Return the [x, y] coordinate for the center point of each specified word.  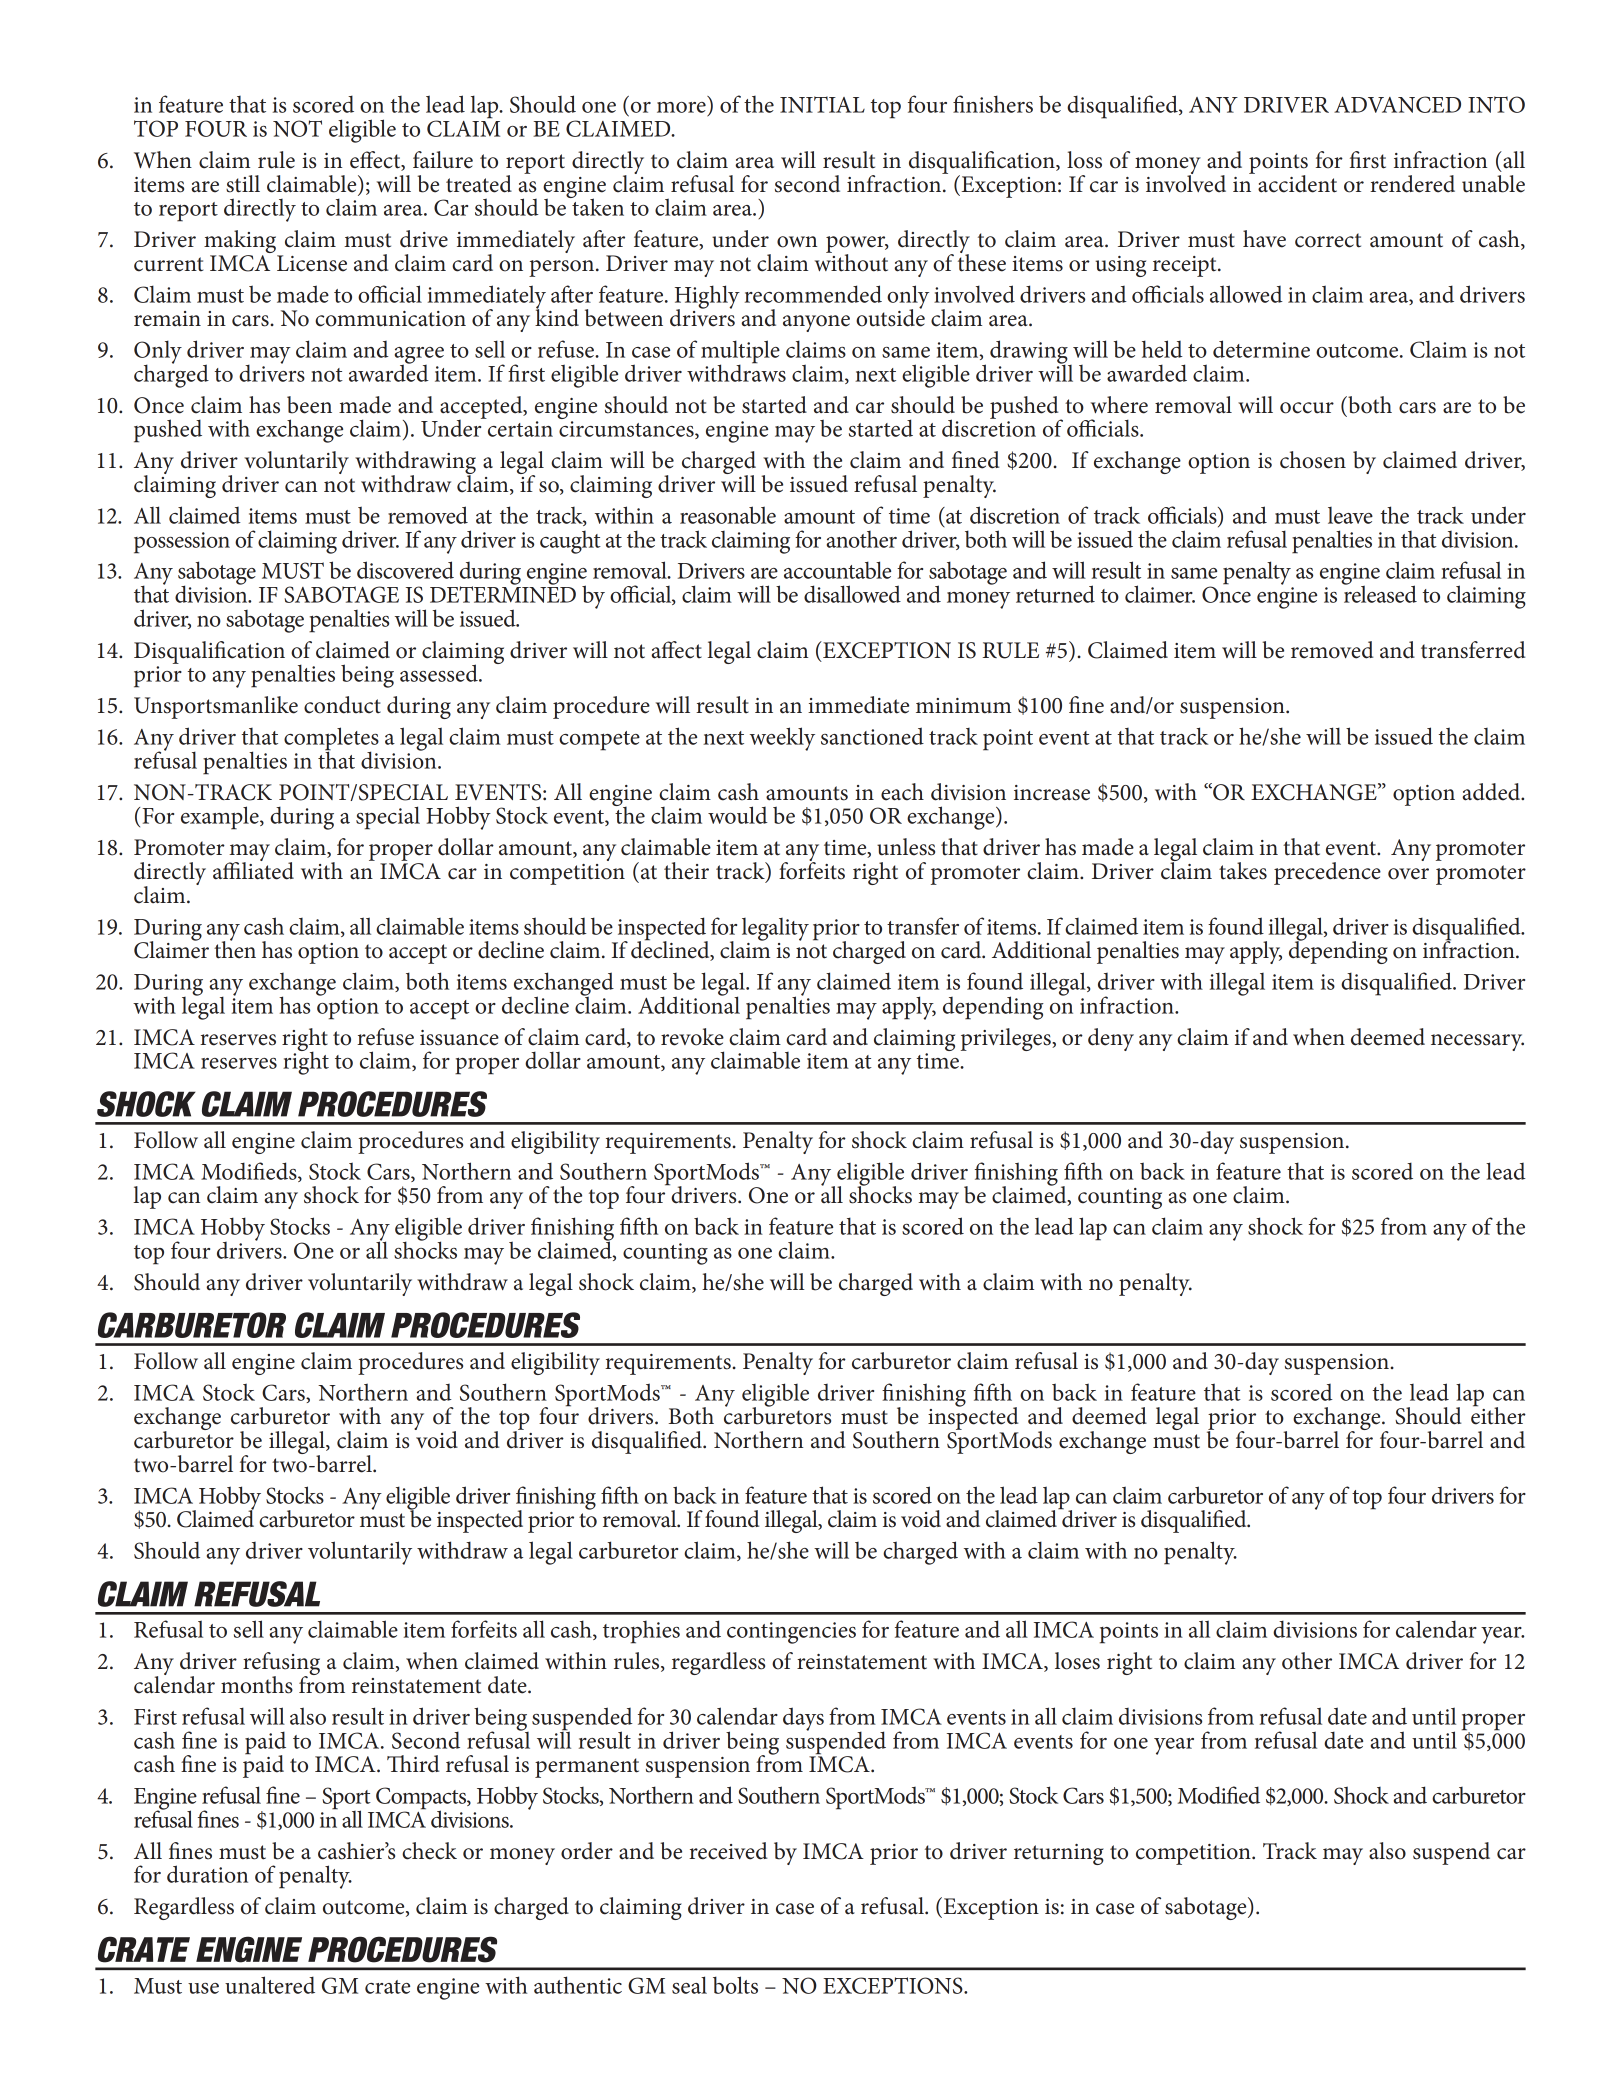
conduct [342, 705]
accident [1297, 184]
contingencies [791, 1633]
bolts [735, 1985]
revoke [692, 1037]
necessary [1477, 1042]
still [243, 184]
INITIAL [822, 104]
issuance [459, 1038]
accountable [837, 570]
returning [1059, 1854]
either [1498, 1415]
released [1379, 593]
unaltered [270, 1985]
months [257, 1685]
